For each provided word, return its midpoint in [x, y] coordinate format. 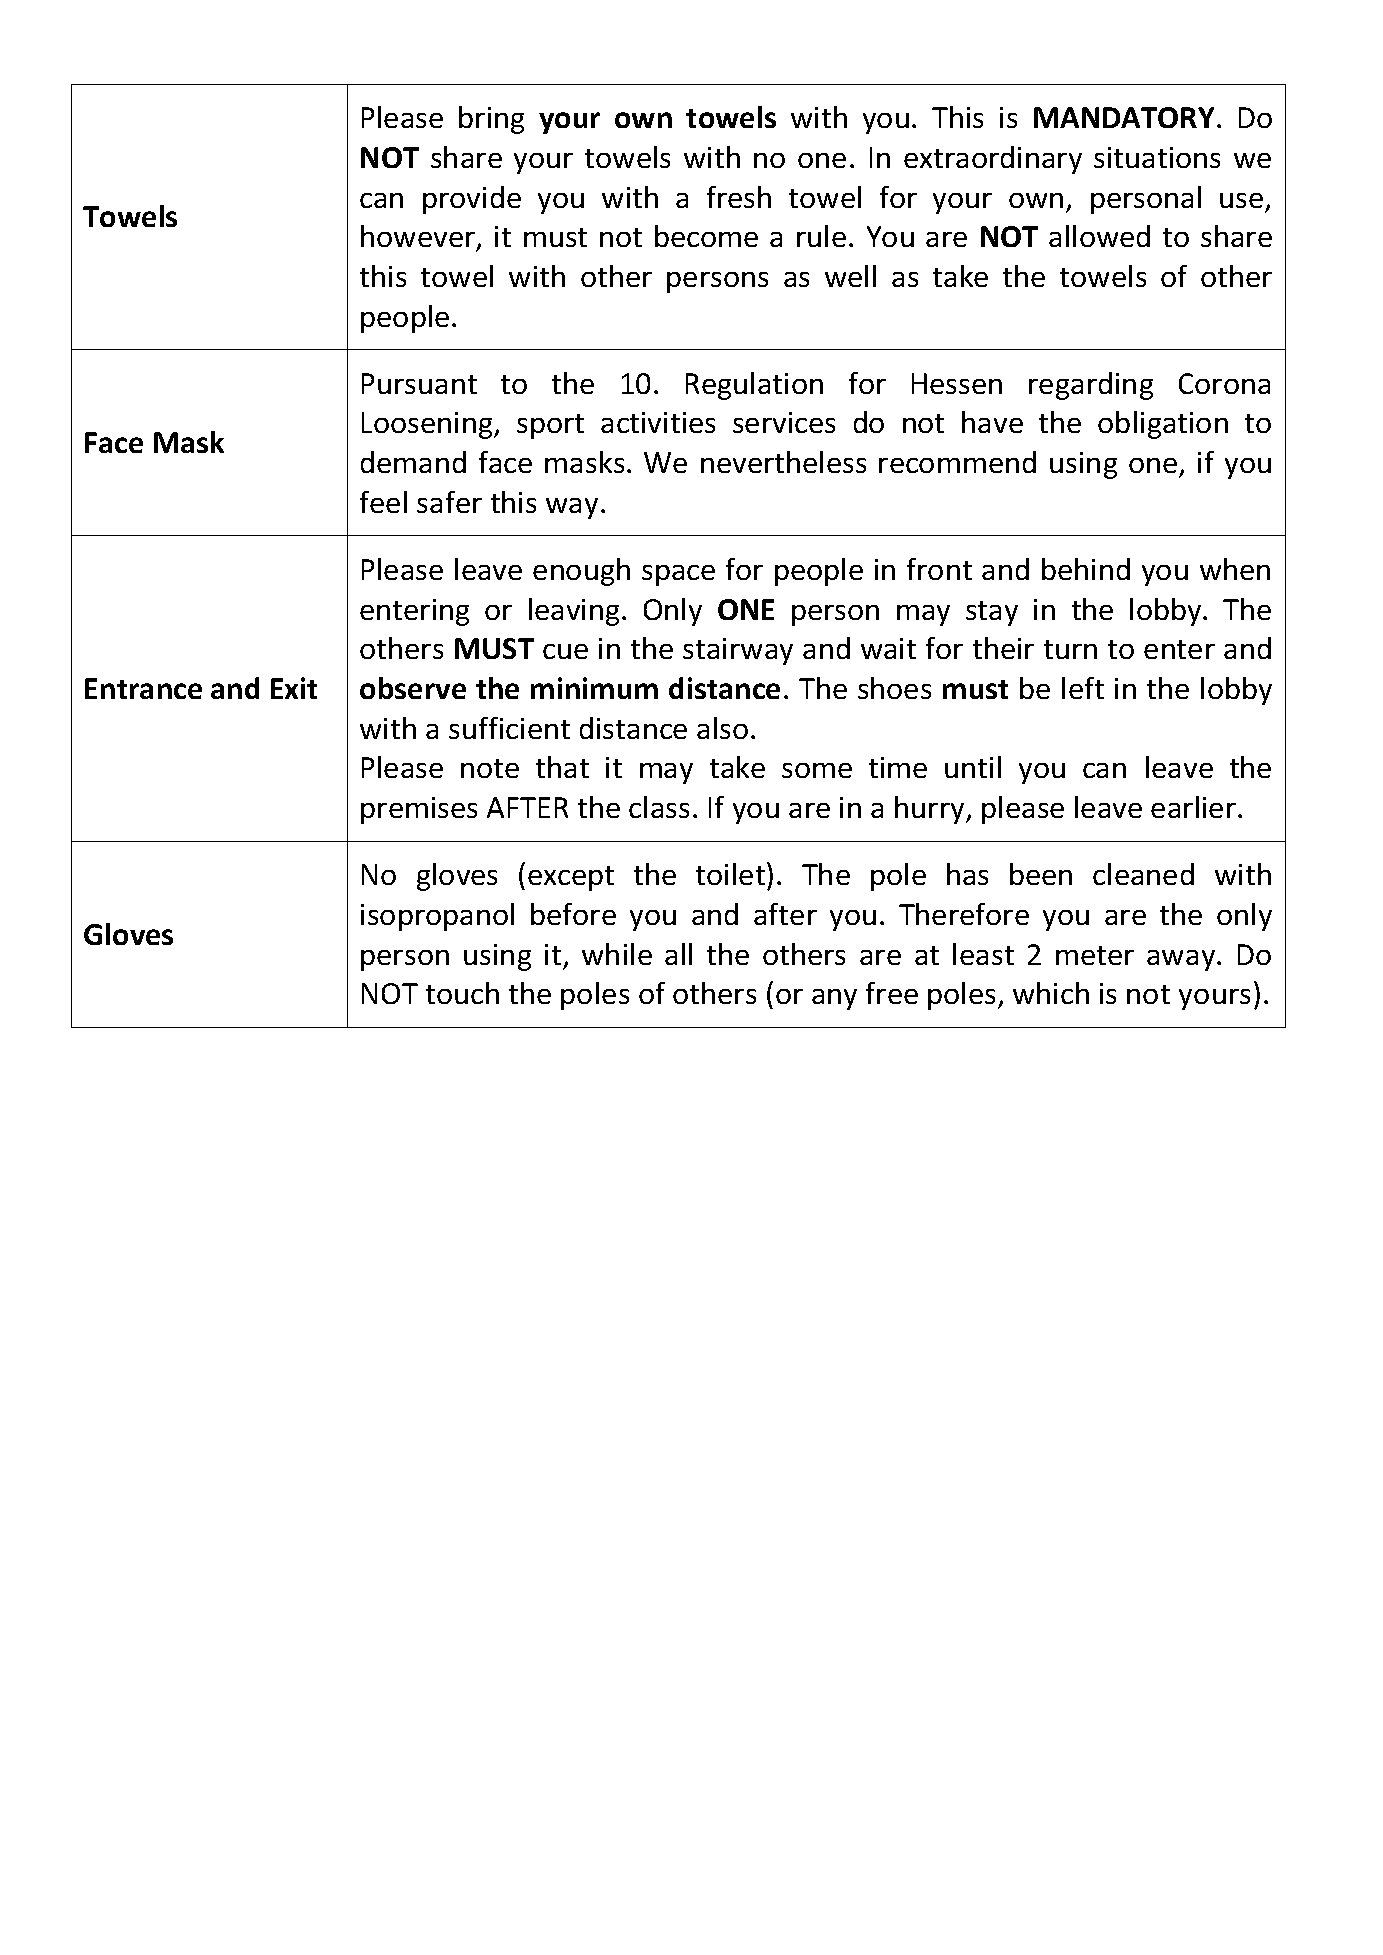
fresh [739, 197]
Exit [294, 688]
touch [462, 993]
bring [491, 120]
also [722, 728]
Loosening [428, 425]
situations [1157, 157]
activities [658, 422]
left [1083, 688]
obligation [1163, 425]
